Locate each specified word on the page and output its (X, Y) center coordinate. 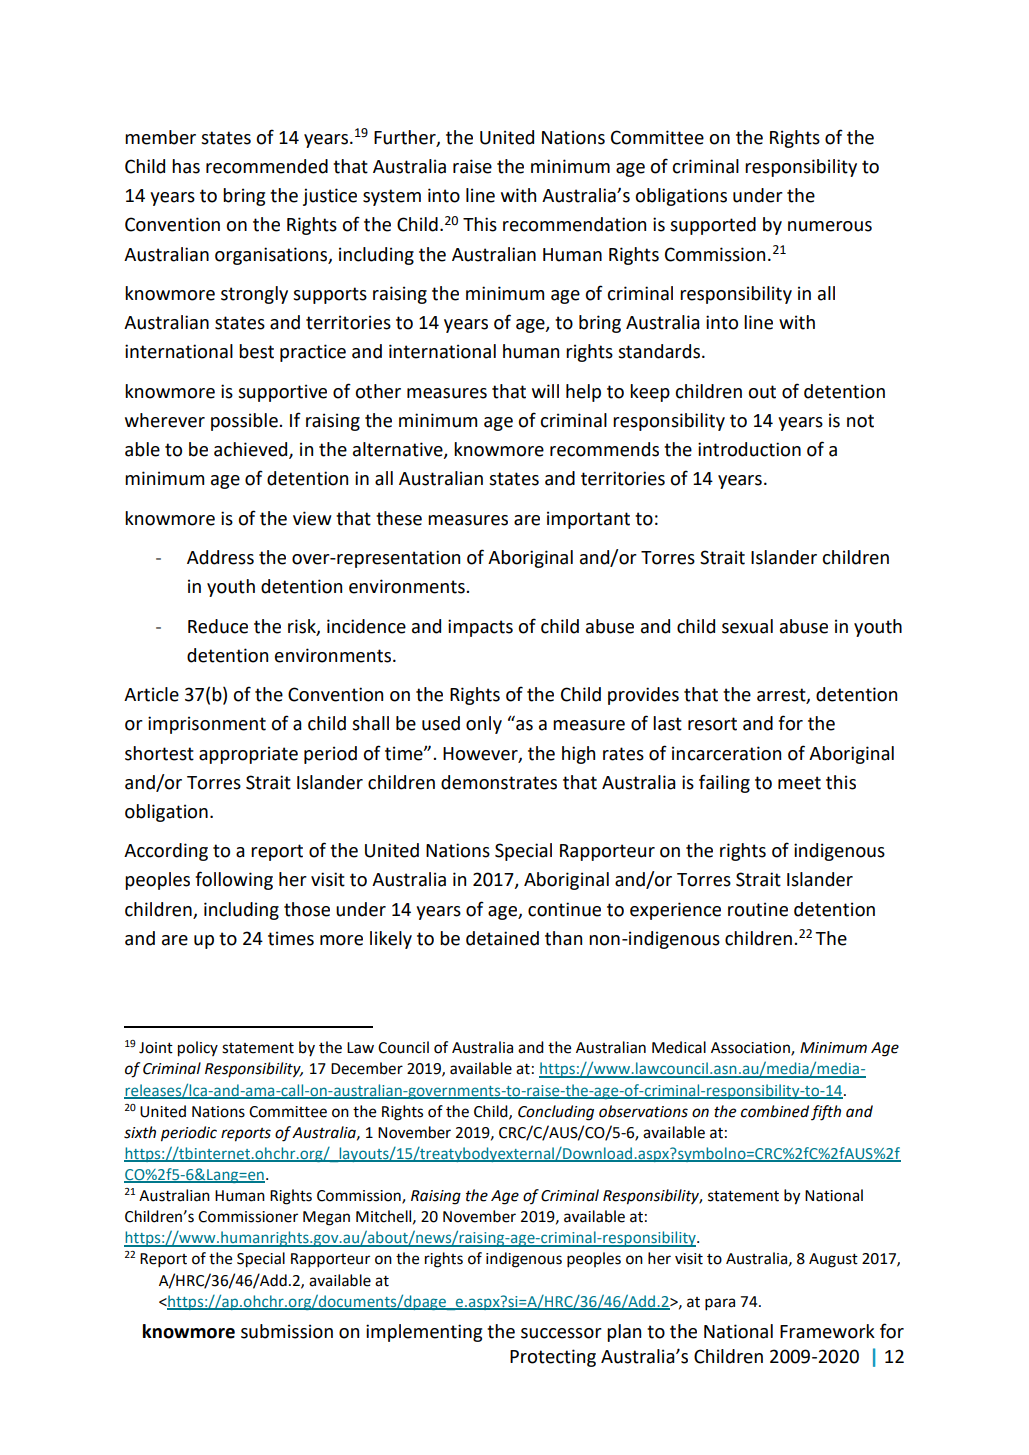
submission (287, 1331)
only (484, 725)
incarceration (726, 753)
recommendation (574, 224)
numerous (830, 226)
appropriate (248, 755)
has (186, 166)
